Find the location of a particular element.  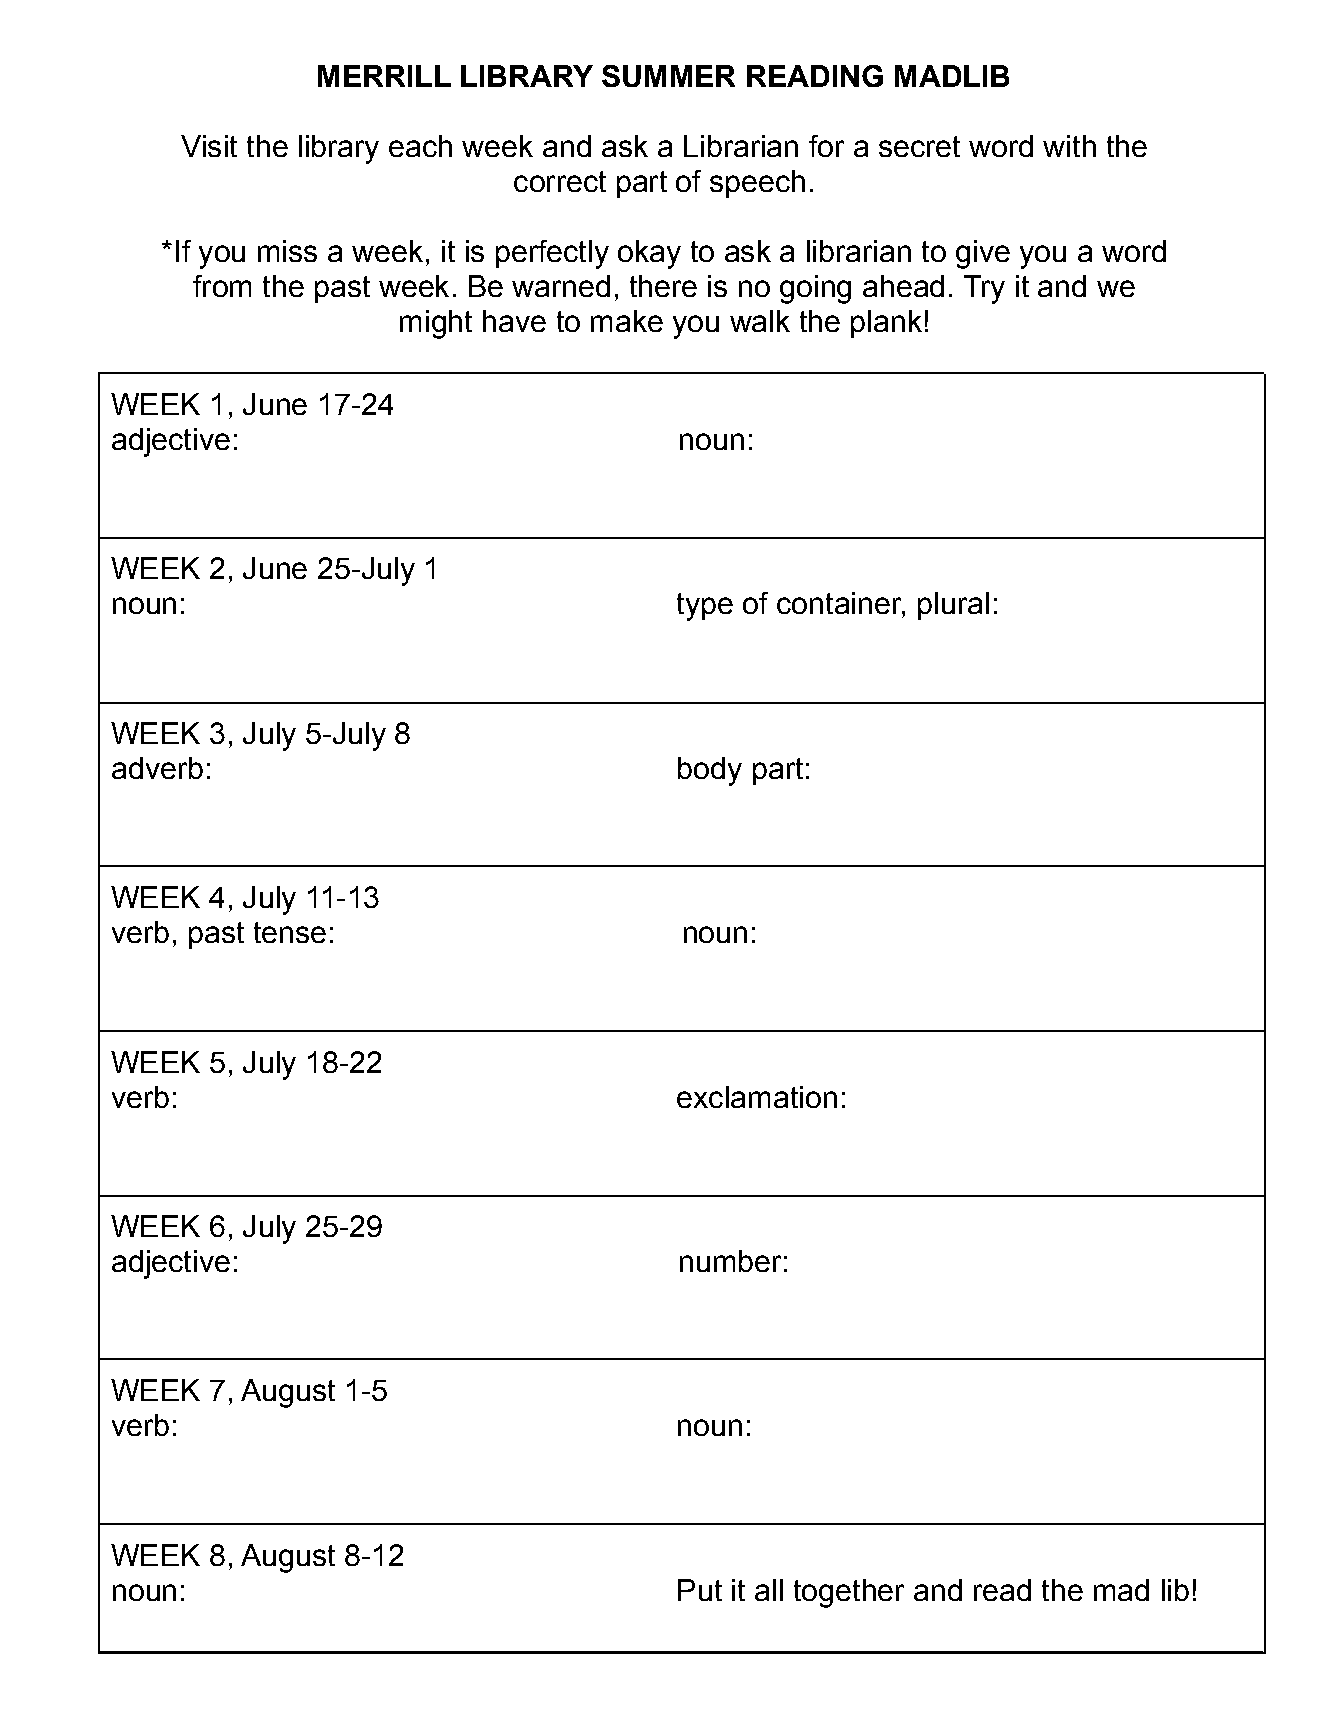

plural is located at coordinates (953, 606).
